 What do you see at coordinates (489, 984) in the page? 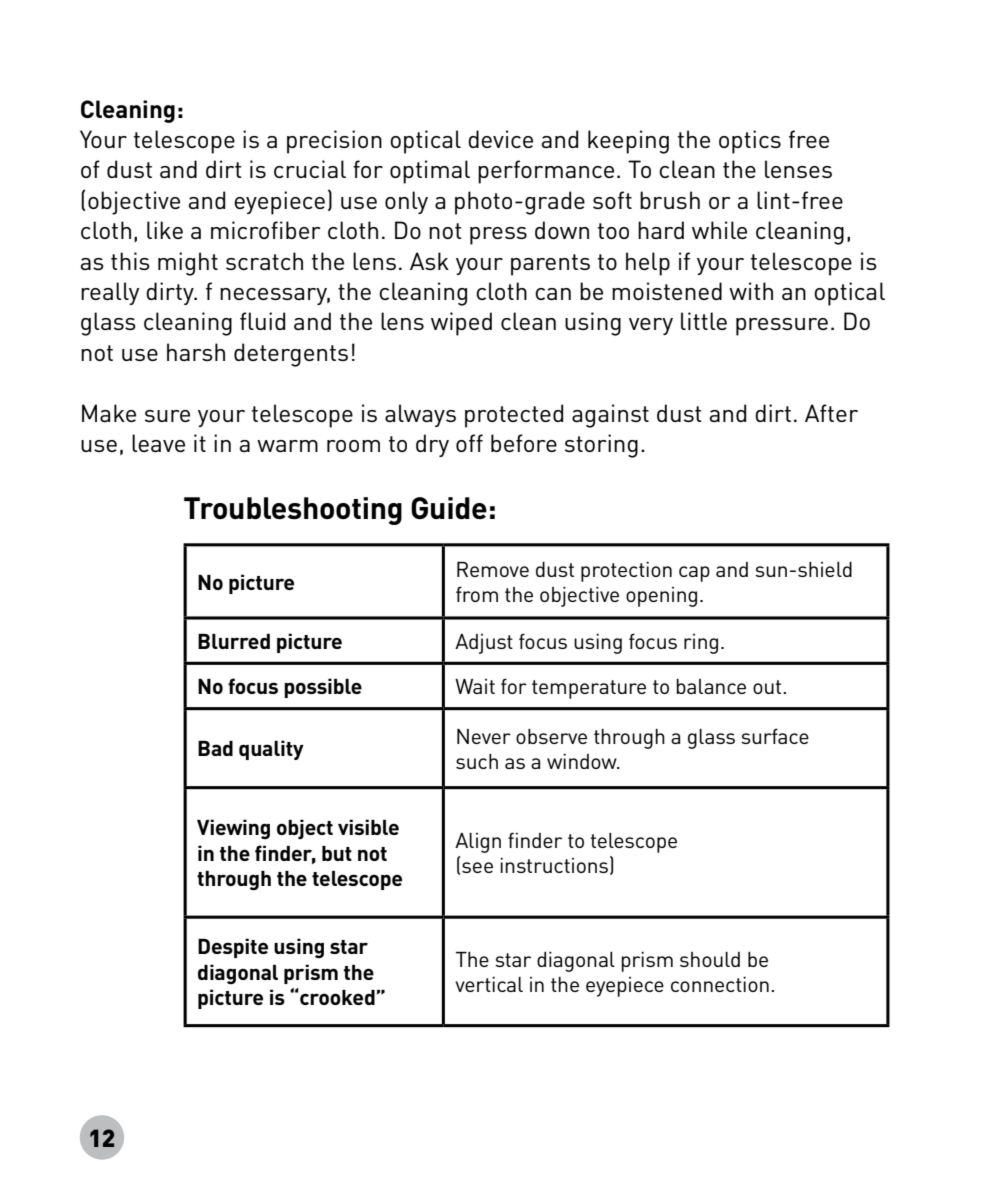
I see `vertical` at bounding box center [489, 984].
